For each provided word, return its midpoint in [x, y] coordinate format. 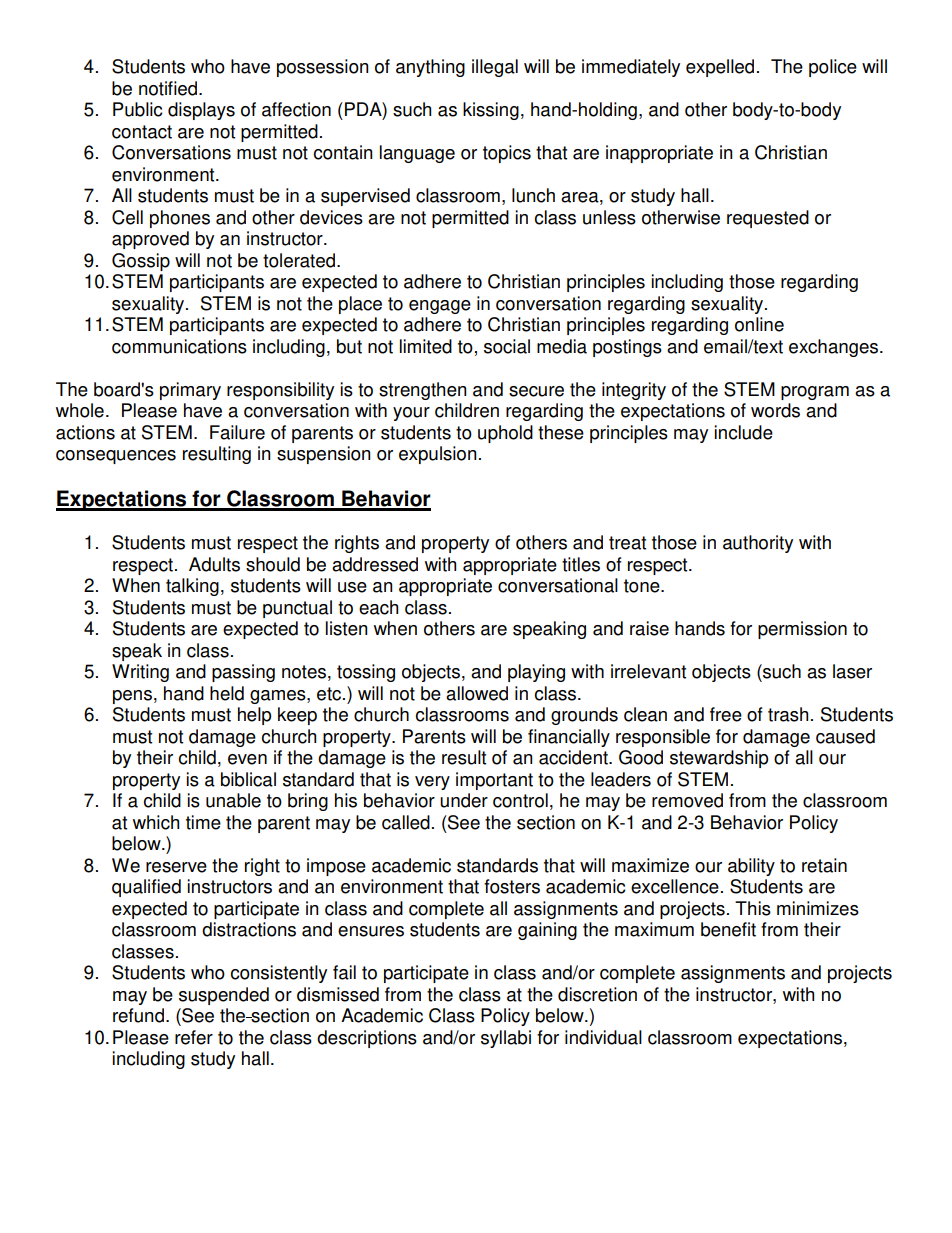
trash [788, 714]
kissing [491, 111]
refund [138, 1015]
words [775, 410]
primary [190, 391]
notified [169, 88]
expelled [720, 68]
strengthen [423, 391]
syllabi [506, 1039]
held [227, 693]
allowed [477, 693]
